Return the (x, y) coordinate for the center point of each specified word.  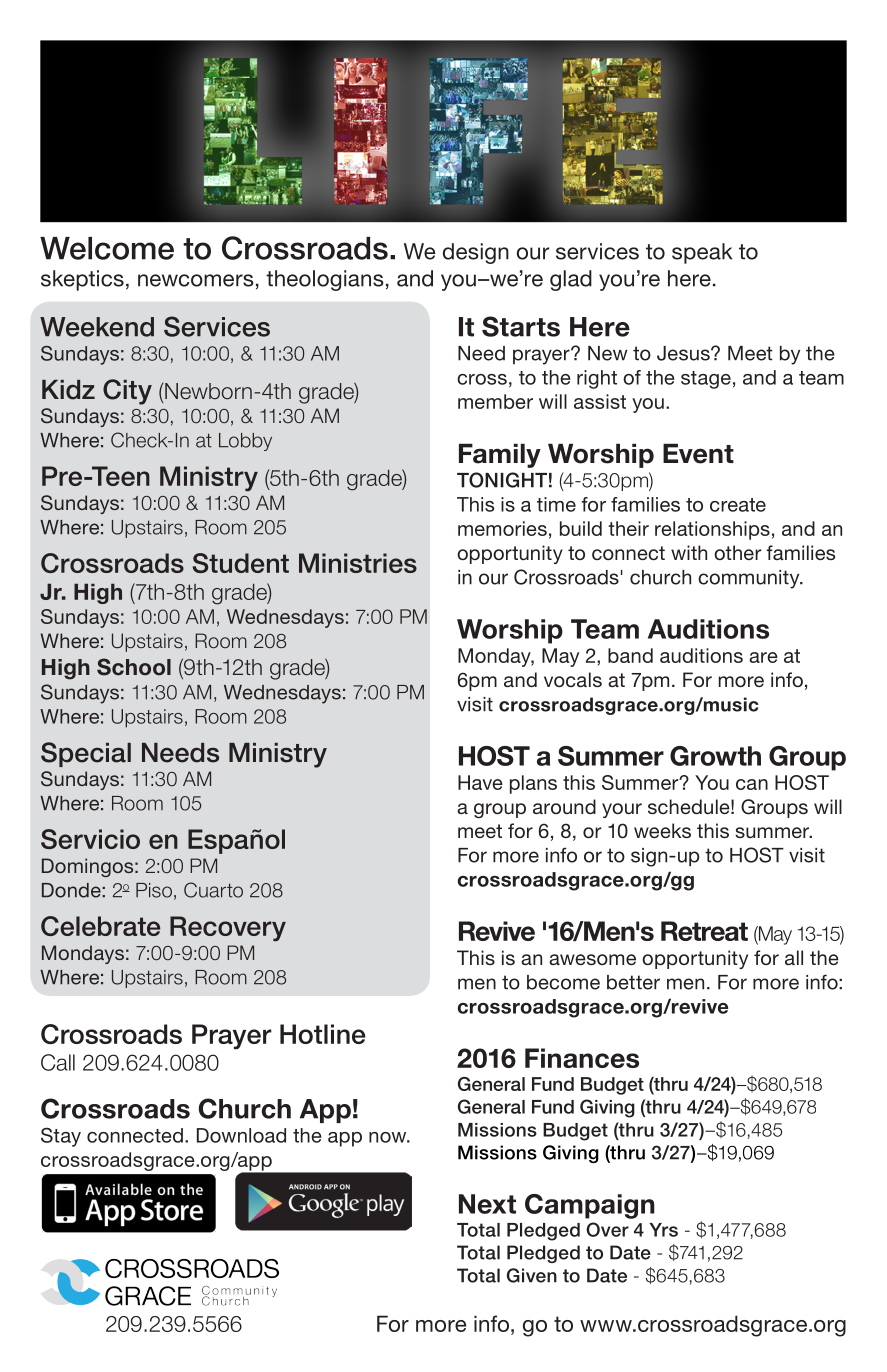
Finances (582, 1058)
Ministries (358, 563)
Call (58, 1062)
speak (702, 253)
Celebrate (100, 926)
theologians (325, 280)
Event (698, 454)
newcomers (196, 280)
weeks (662, 830)
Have (480, 782)
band (630, 655)
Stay (61, 1137)
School (134, 667)
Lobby (245, 442)
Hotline (323, 1034)
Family (500, 456)
